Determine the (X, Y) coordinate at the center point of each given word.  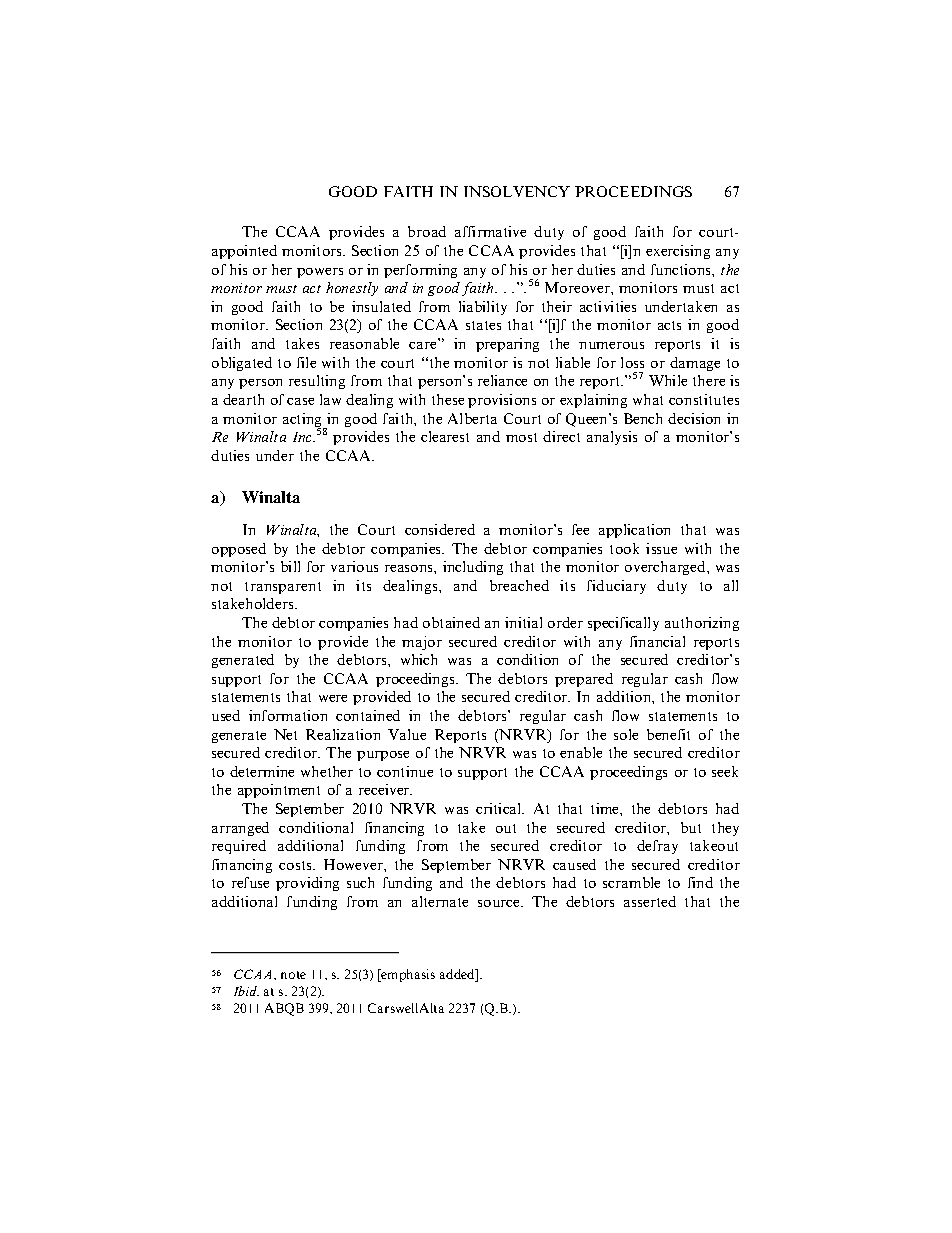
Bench (643, 418)
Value (407, 734)
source (500, 903)
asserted (650, 901)
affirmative (490, 231)
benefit (668, 734)
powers (320, 273)
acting (304, 421)
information (288, 715)
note (293, 975)
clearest (445, 436)
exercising (678, 252)
